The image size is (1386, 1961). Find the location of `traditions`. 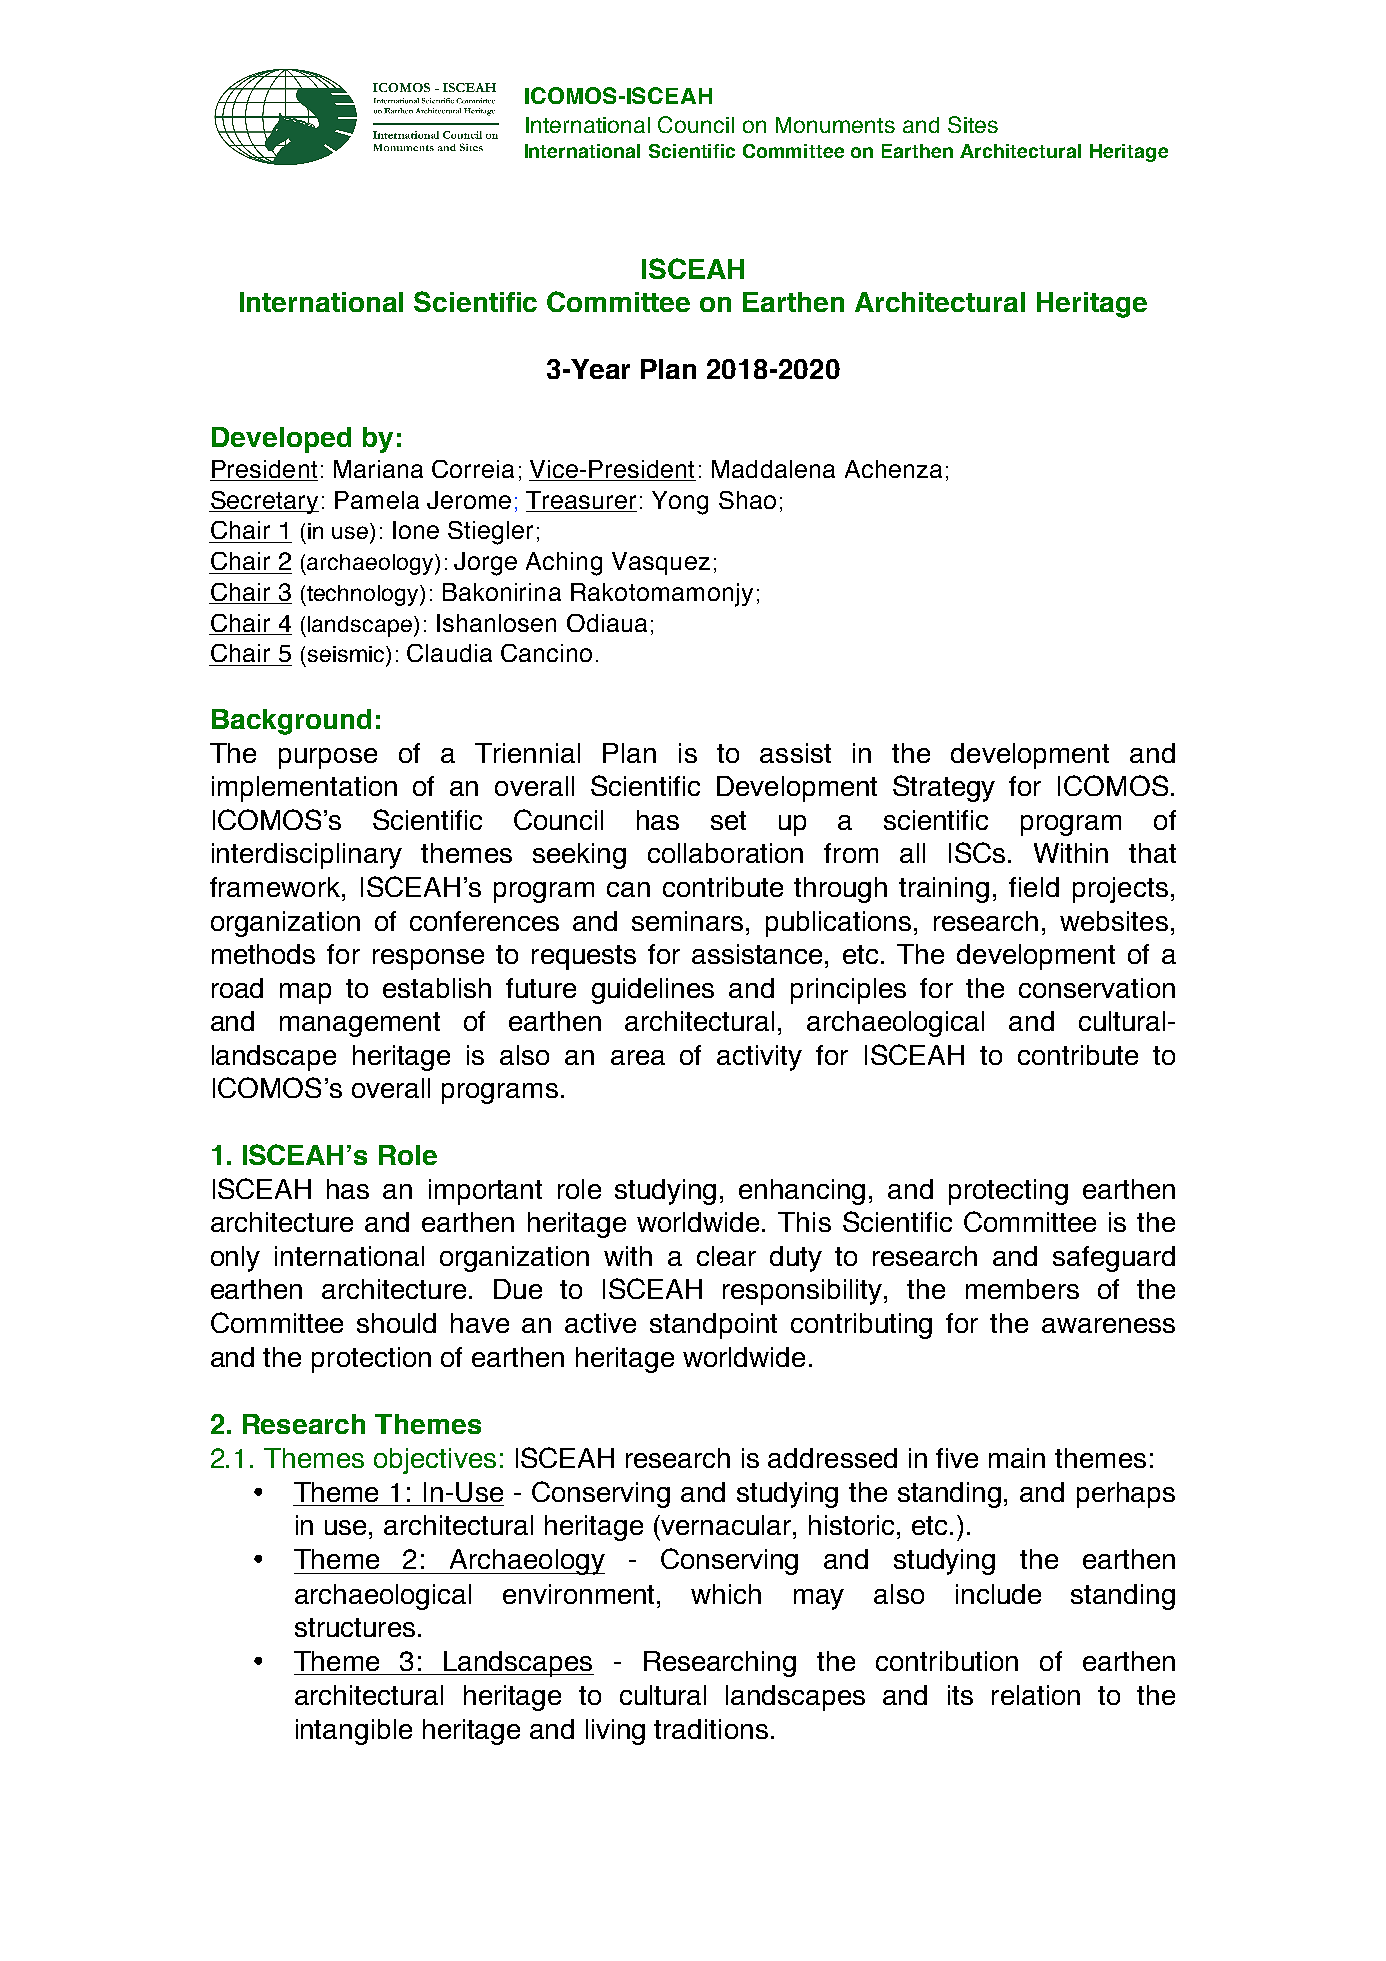

traditions is located at coordinates (711, 1729).
